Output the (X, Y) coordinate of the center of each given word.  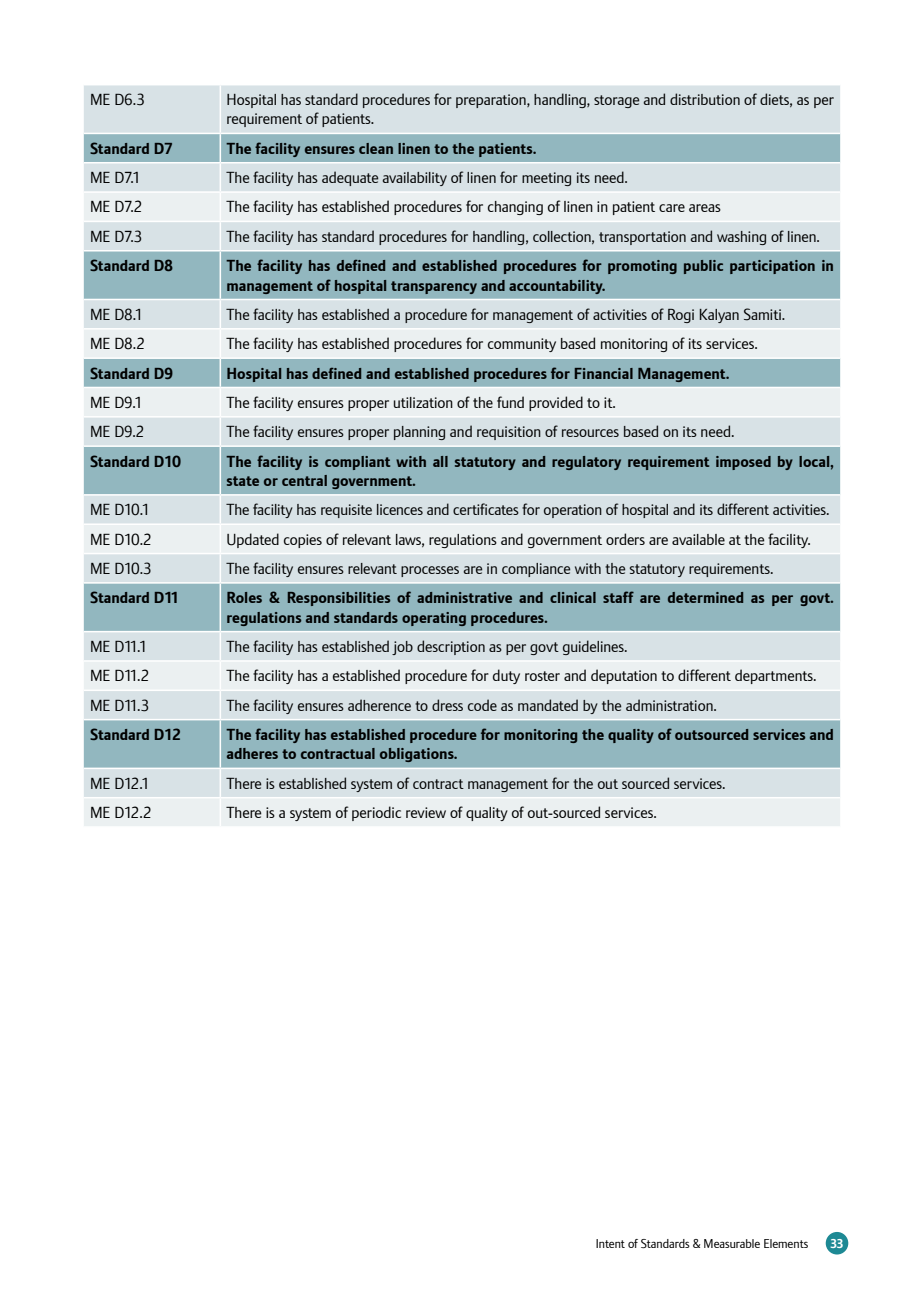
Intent (610, 1243)
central (304, 480)
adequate (350, 178)
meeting (546, 179)
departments (775, 676)
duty (506, 676)
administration (670, 705)
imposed (743, 463)
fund (510, 402)
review (426, 812)
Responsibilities (339, 599)
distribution (705, 99)
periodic (376, 813)
